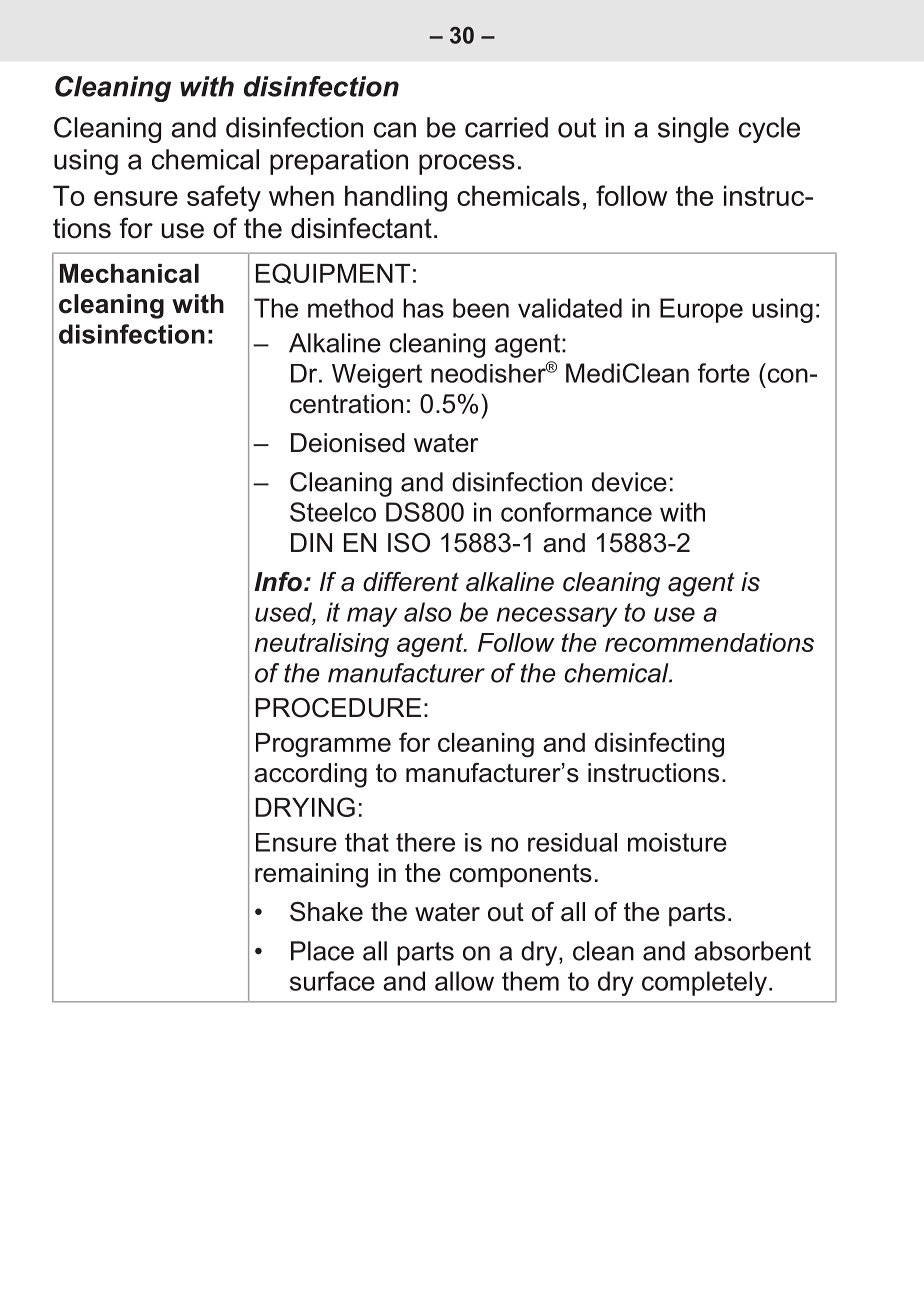 This screenshot has width=924, height=1303. I want to click on safety, so click(224, 198).
